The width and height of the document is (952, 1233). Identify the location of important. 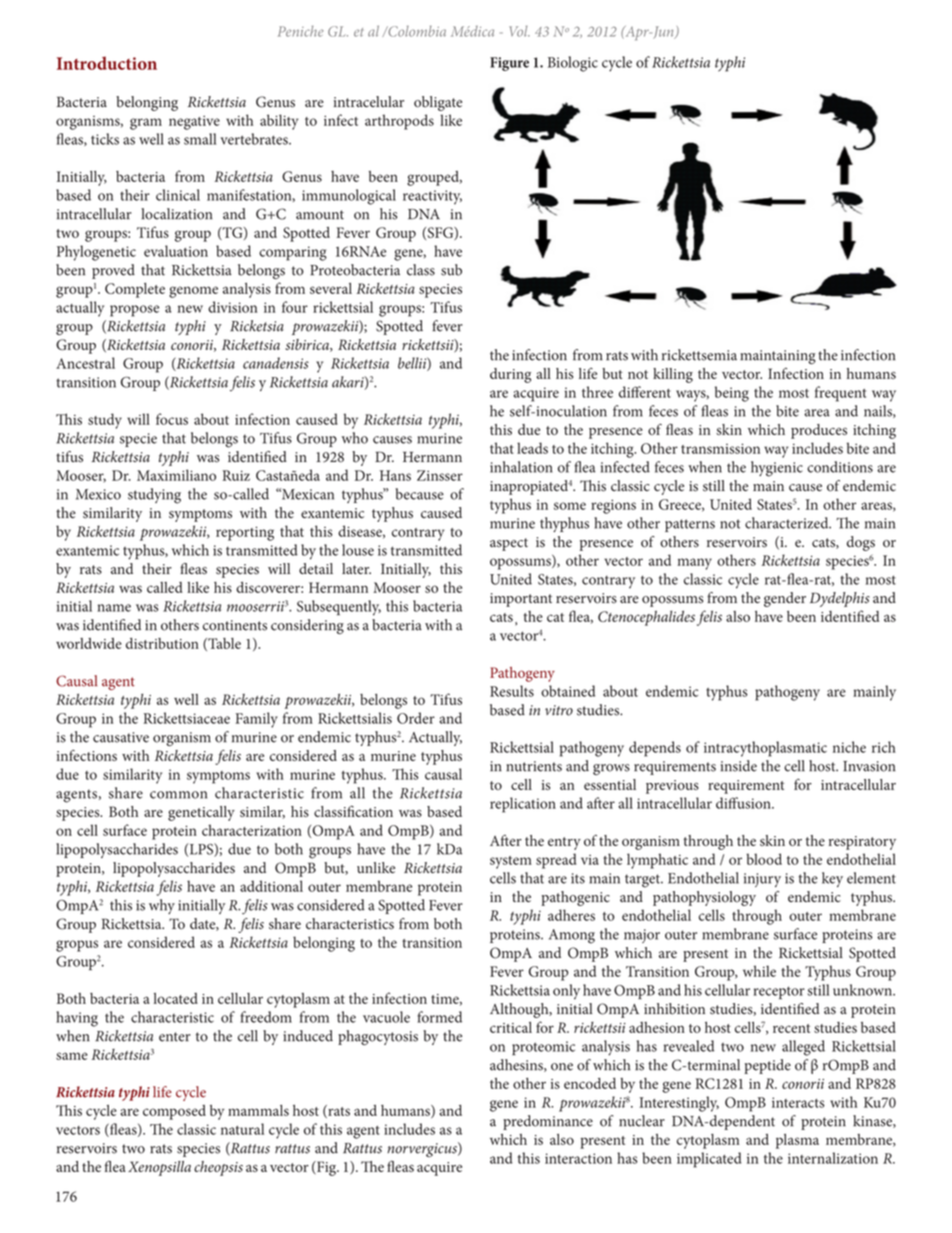
(521, 600).
